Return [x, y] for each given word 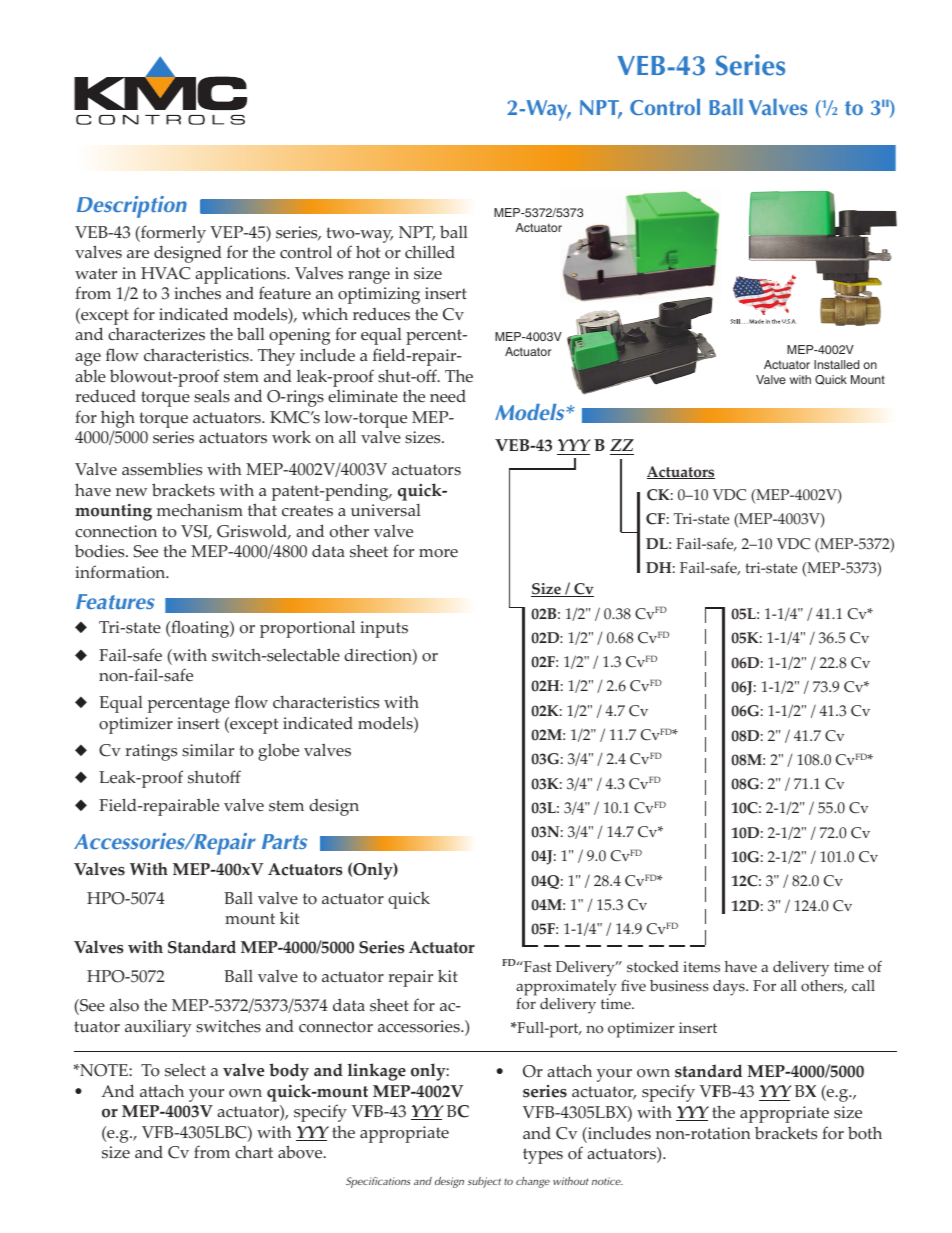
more [438, 553]
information [121, 572]
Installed [836, 364]
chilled [430, 252]
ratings [151, 752]
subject [484, 1182]
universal [386, 510]
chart [254, 1152]
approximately [566, 988]
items [701, 967]
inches [197, 293]
